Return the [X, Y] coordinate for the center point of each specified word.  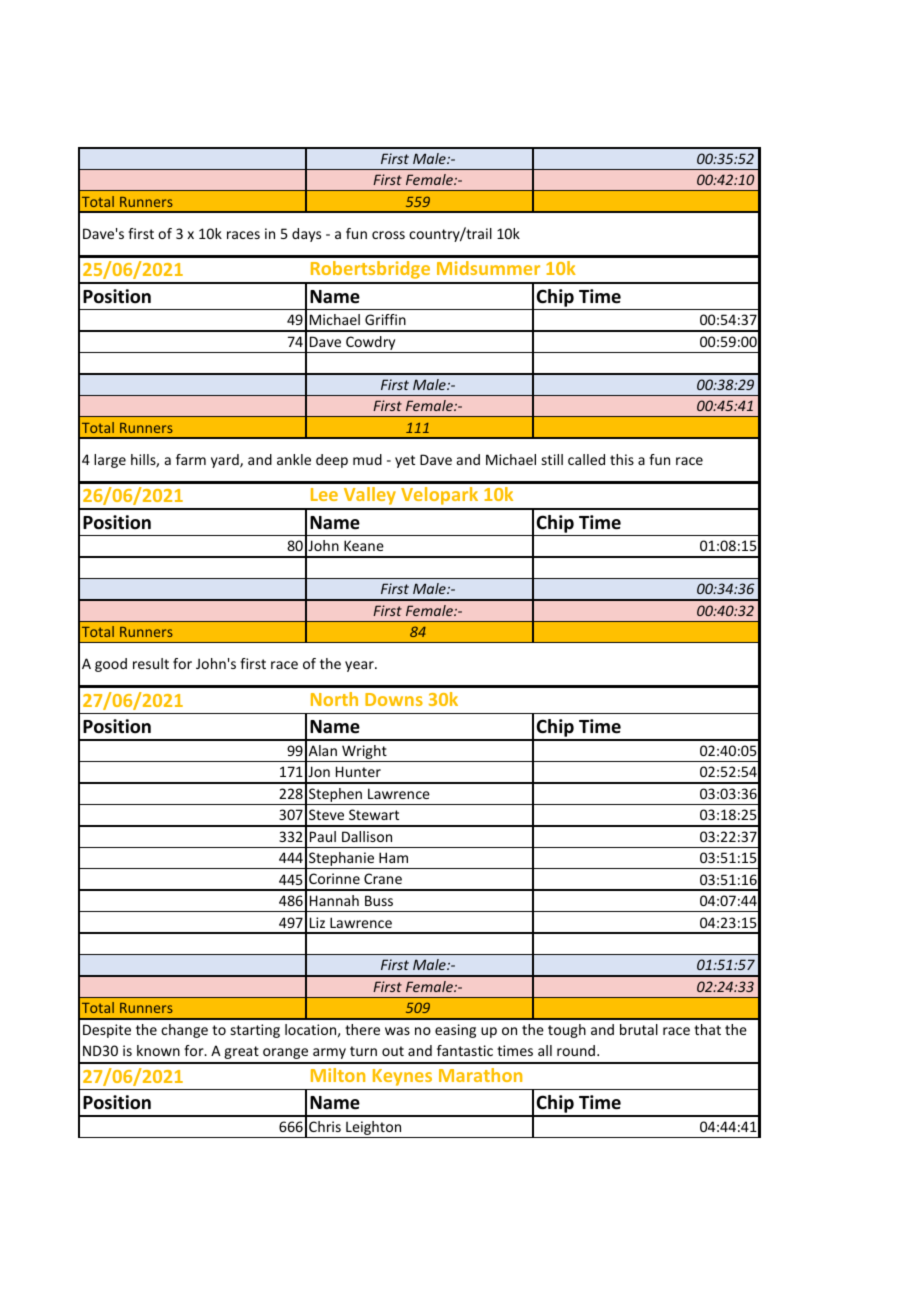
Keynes [402, 1077]
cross [388, 235]
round [577, 1050]
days [306, 235]
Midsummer [488, 268]
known [158, 1050]
